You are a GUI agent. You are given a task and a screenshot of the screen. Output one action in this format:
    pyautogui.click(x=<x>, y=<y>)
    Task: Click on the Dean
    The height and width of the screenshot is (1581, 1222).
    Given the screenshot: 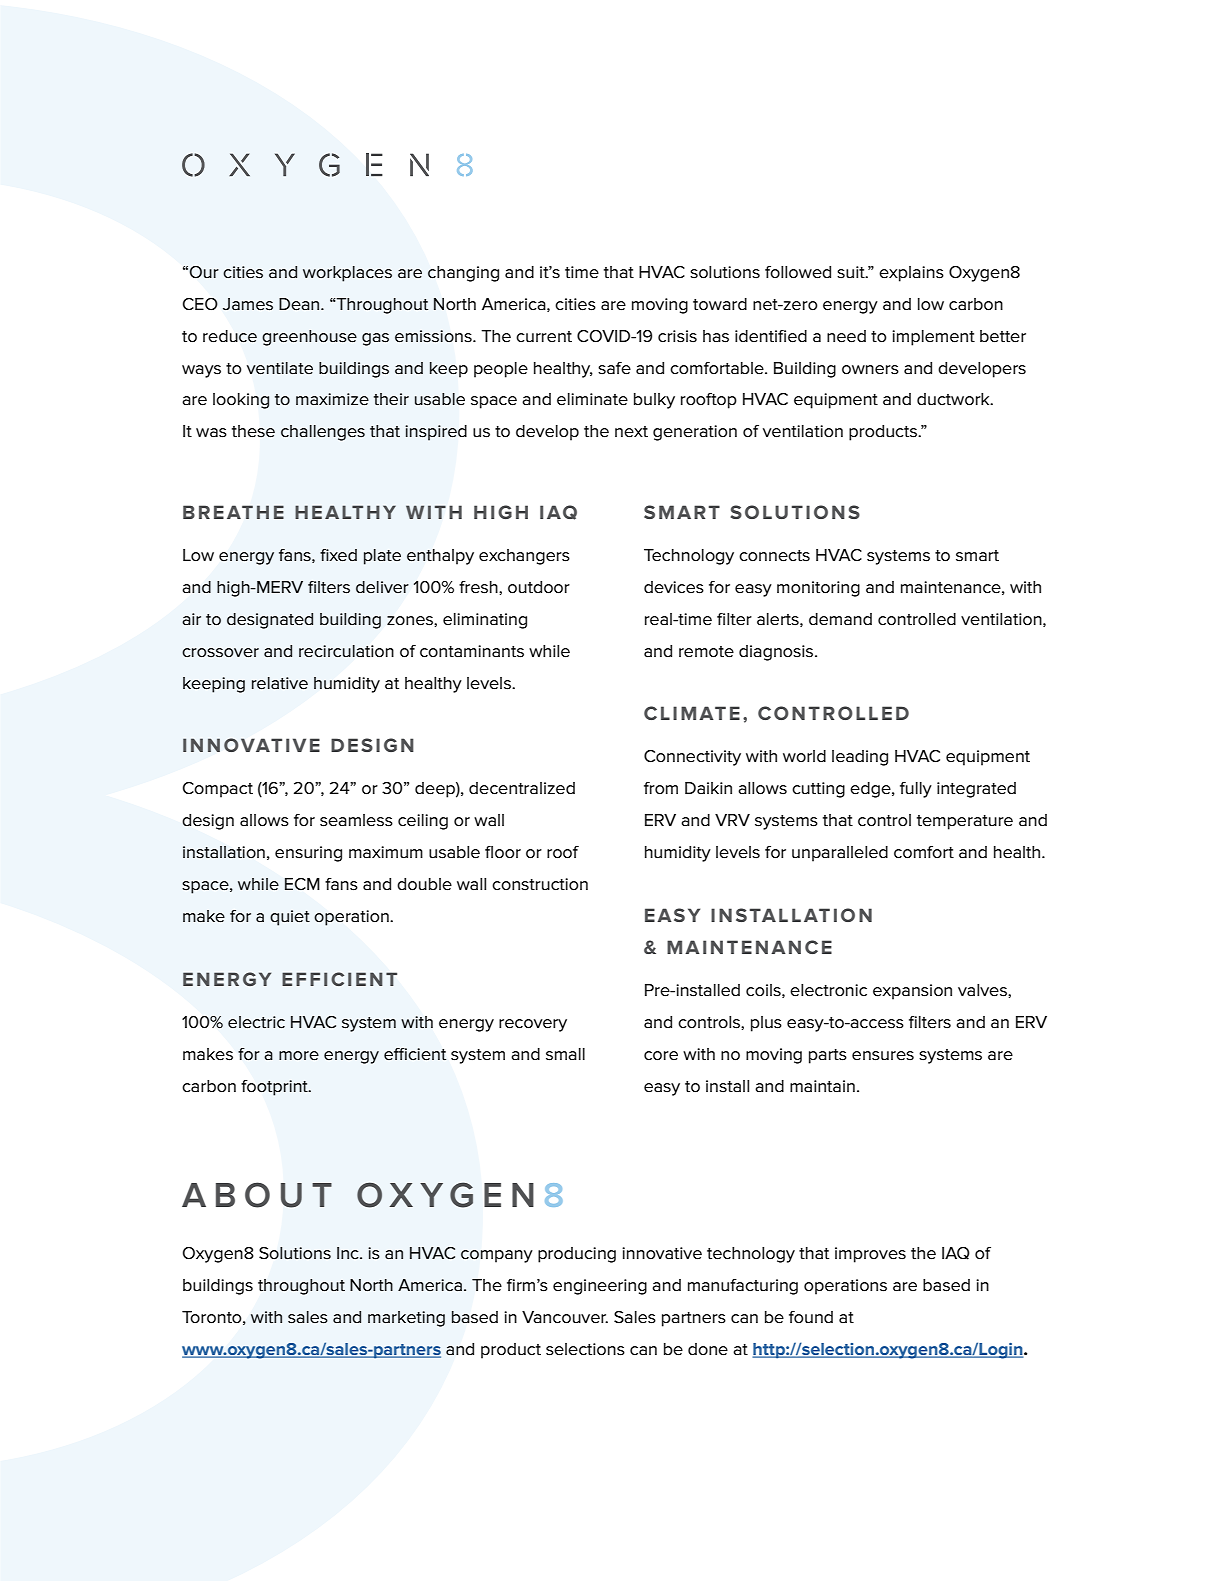 What is the action you would take?
    pyautogui.click(x=300, y=304)
